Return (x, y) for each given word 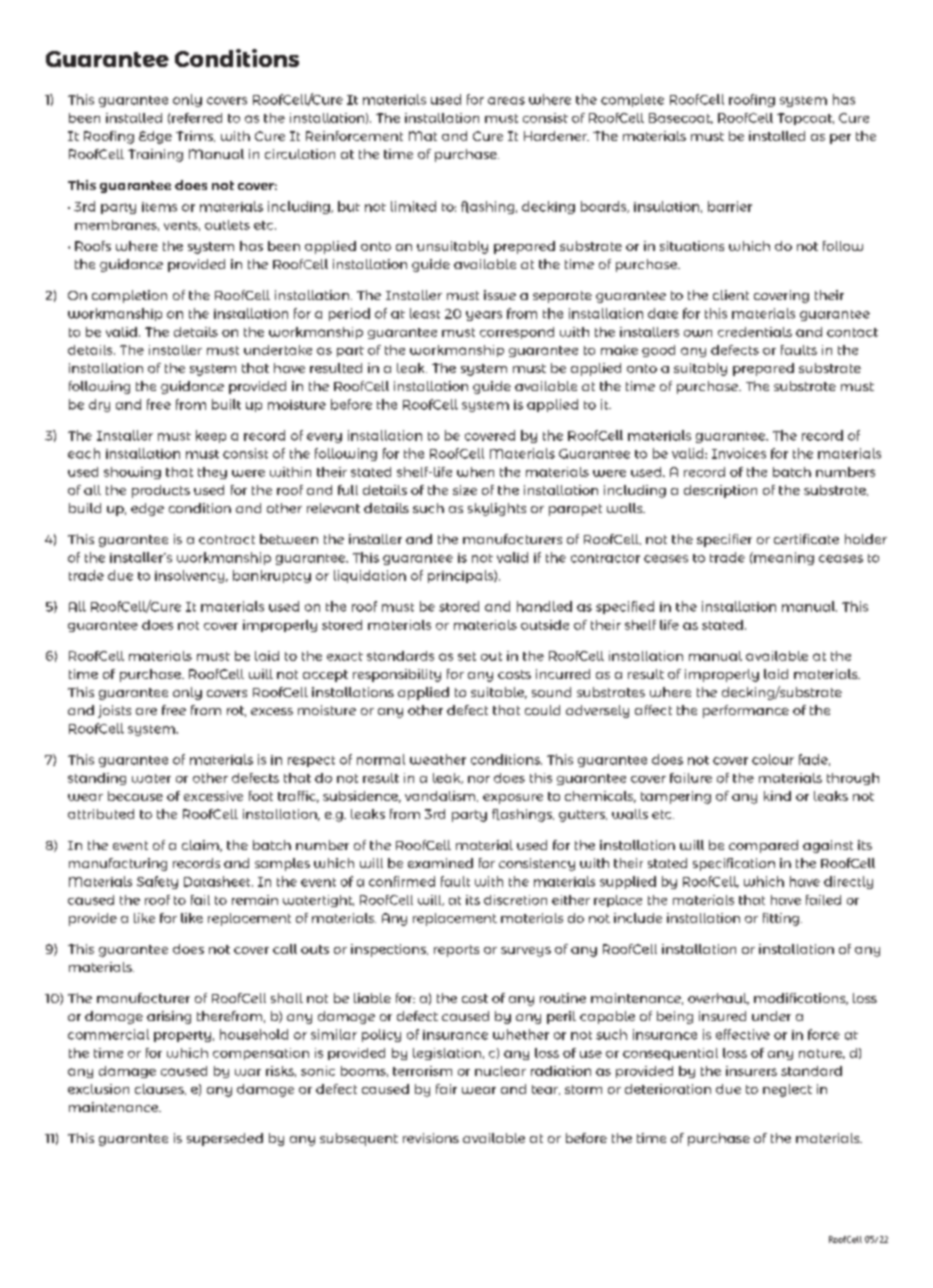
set (467, 656)
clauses (160, 1089)
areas (506, 101)
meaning (783, 558)
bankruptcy (272, 576)
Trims (195, 136)
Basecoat (681, 118)
